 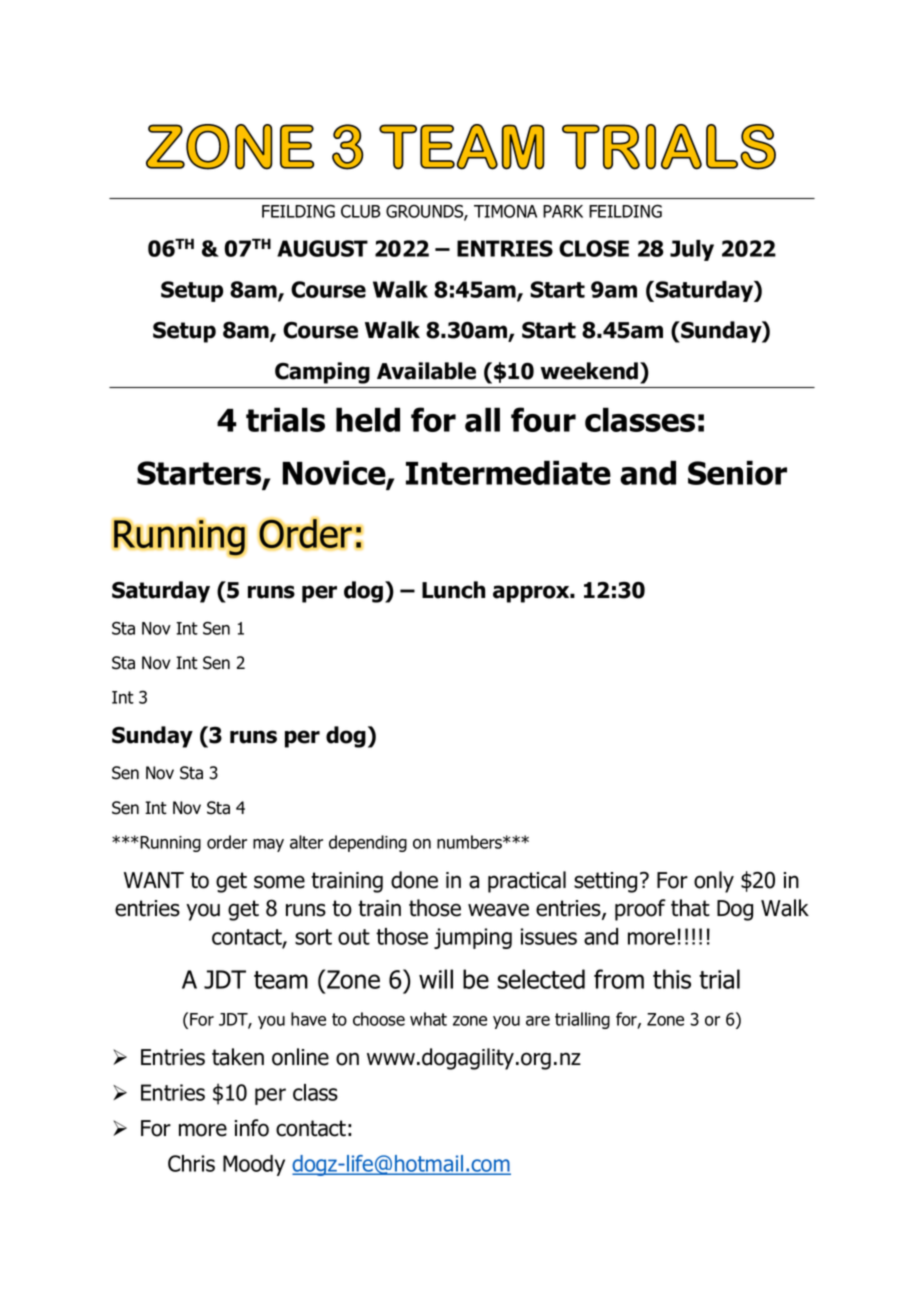 What do you see at coordinates (473, 938) in the screenshot?
I see `jumping` at bounding box center [473, 938].
